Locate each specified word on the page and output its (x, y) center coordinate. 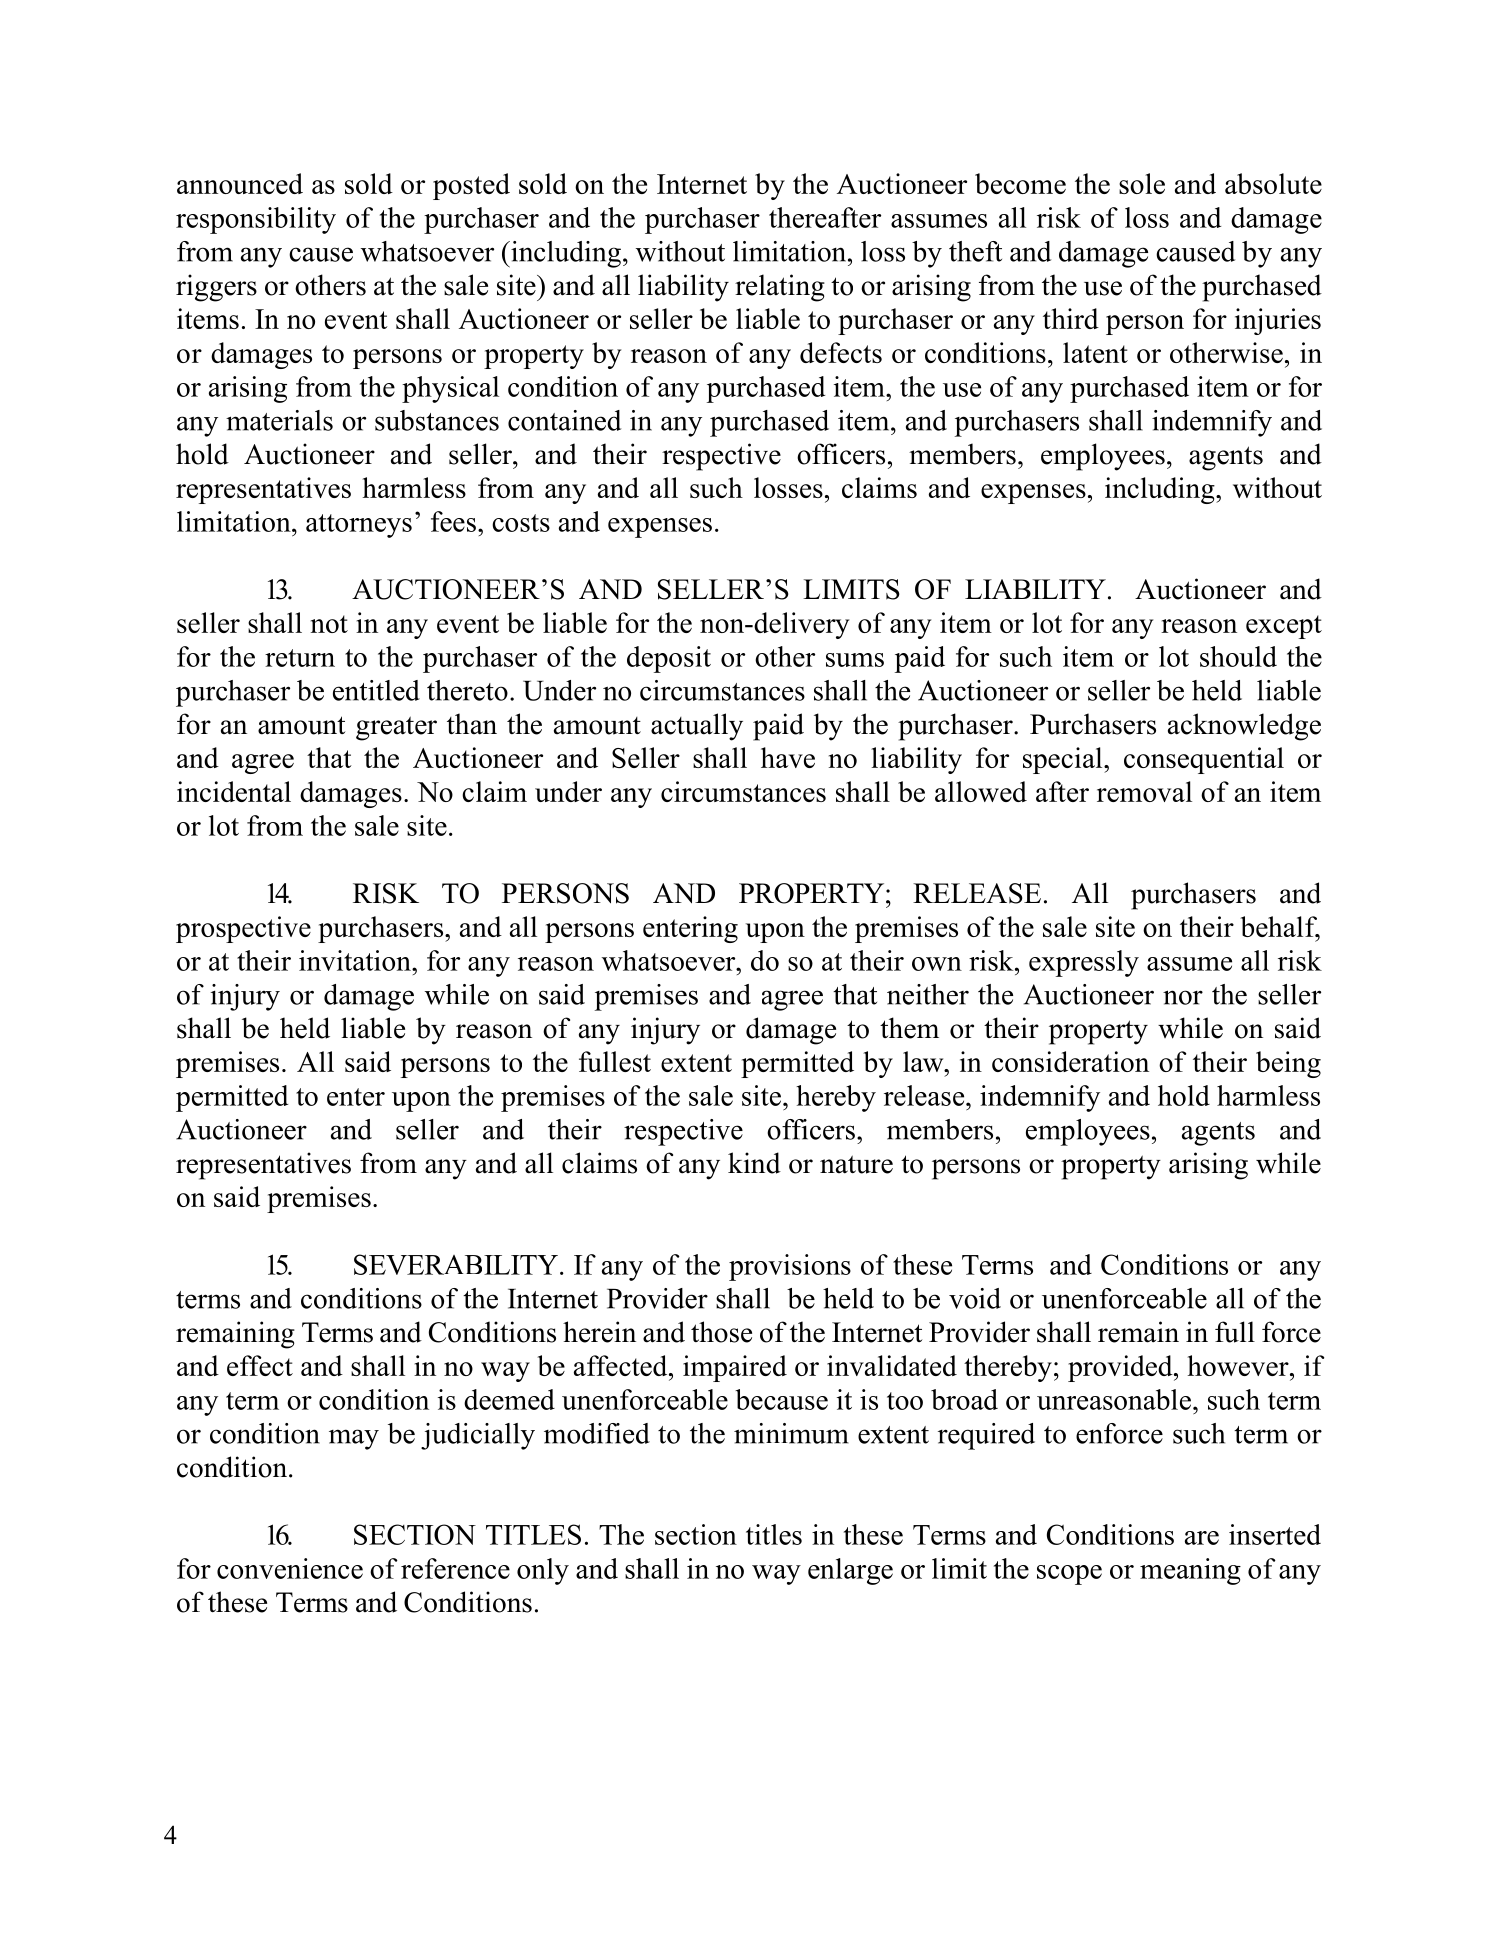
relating (780, 288)
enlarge (850, 1571)
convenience (290, 1568)
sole (1142, 183)
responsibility (256, 220)
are (1202, 1538)
